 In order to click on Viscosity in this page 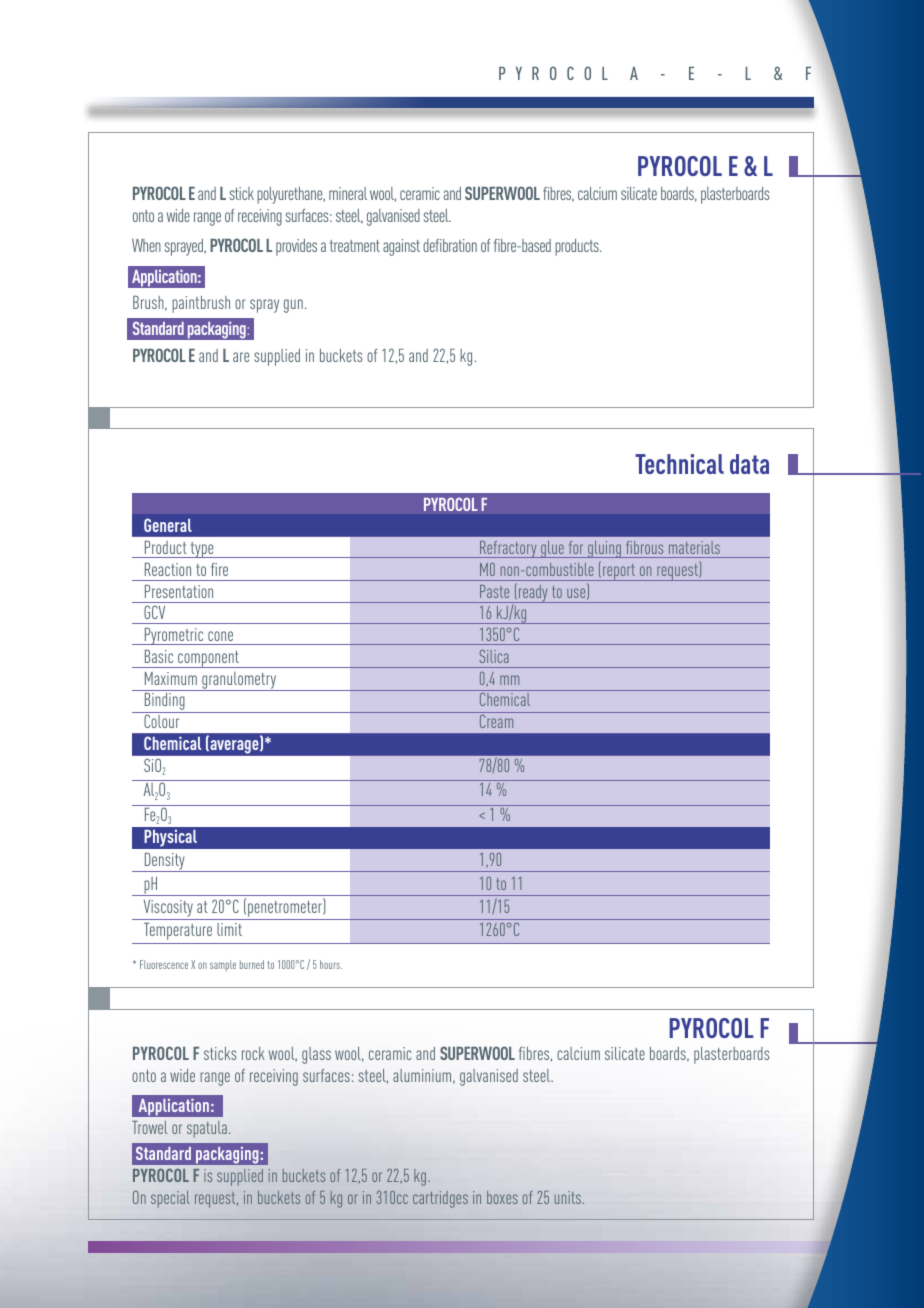, I will do `click(168, 910)`.
